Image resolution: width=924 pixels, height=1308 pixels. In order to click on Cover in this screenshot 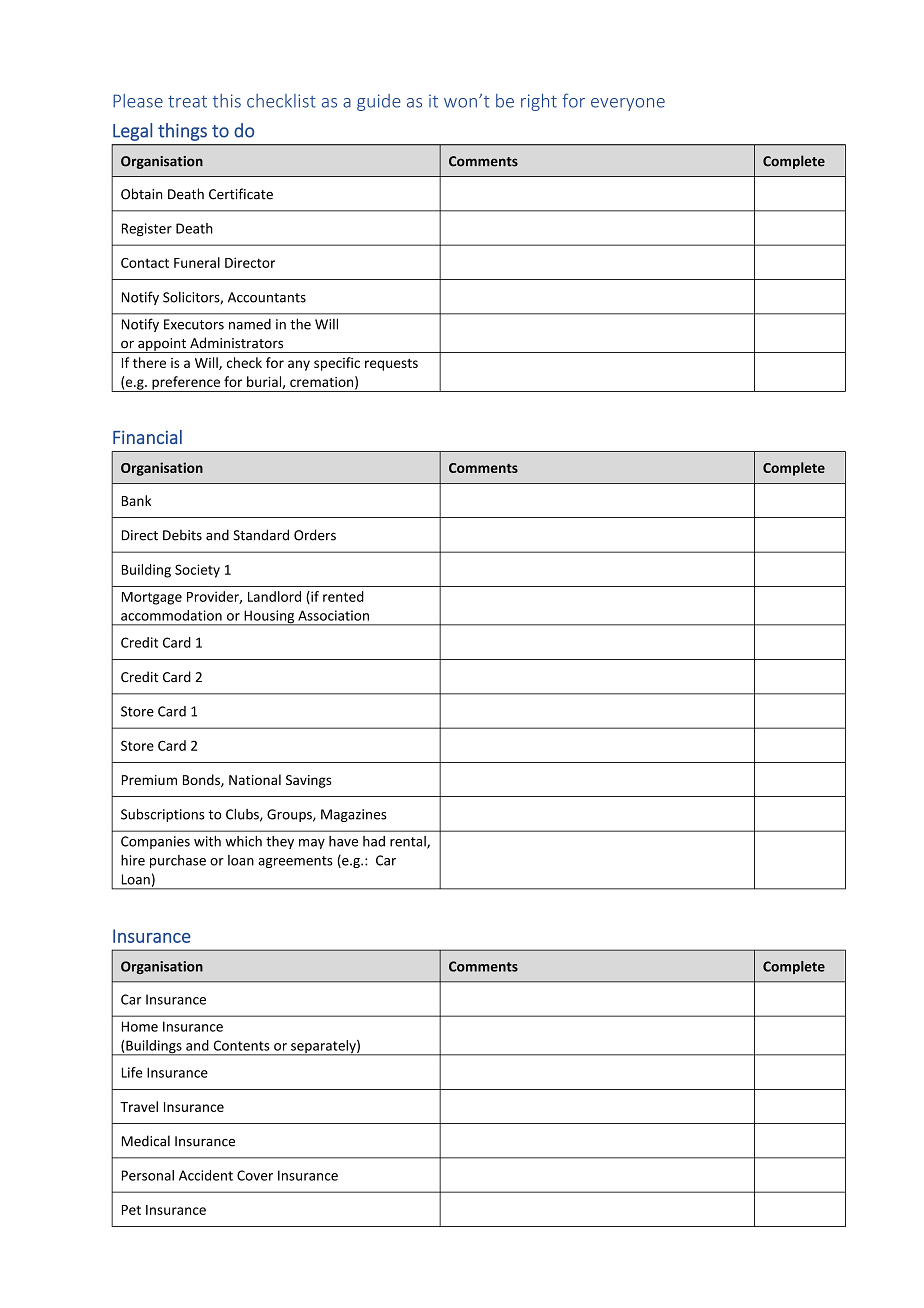, I will do `click(255, 1175)`.
